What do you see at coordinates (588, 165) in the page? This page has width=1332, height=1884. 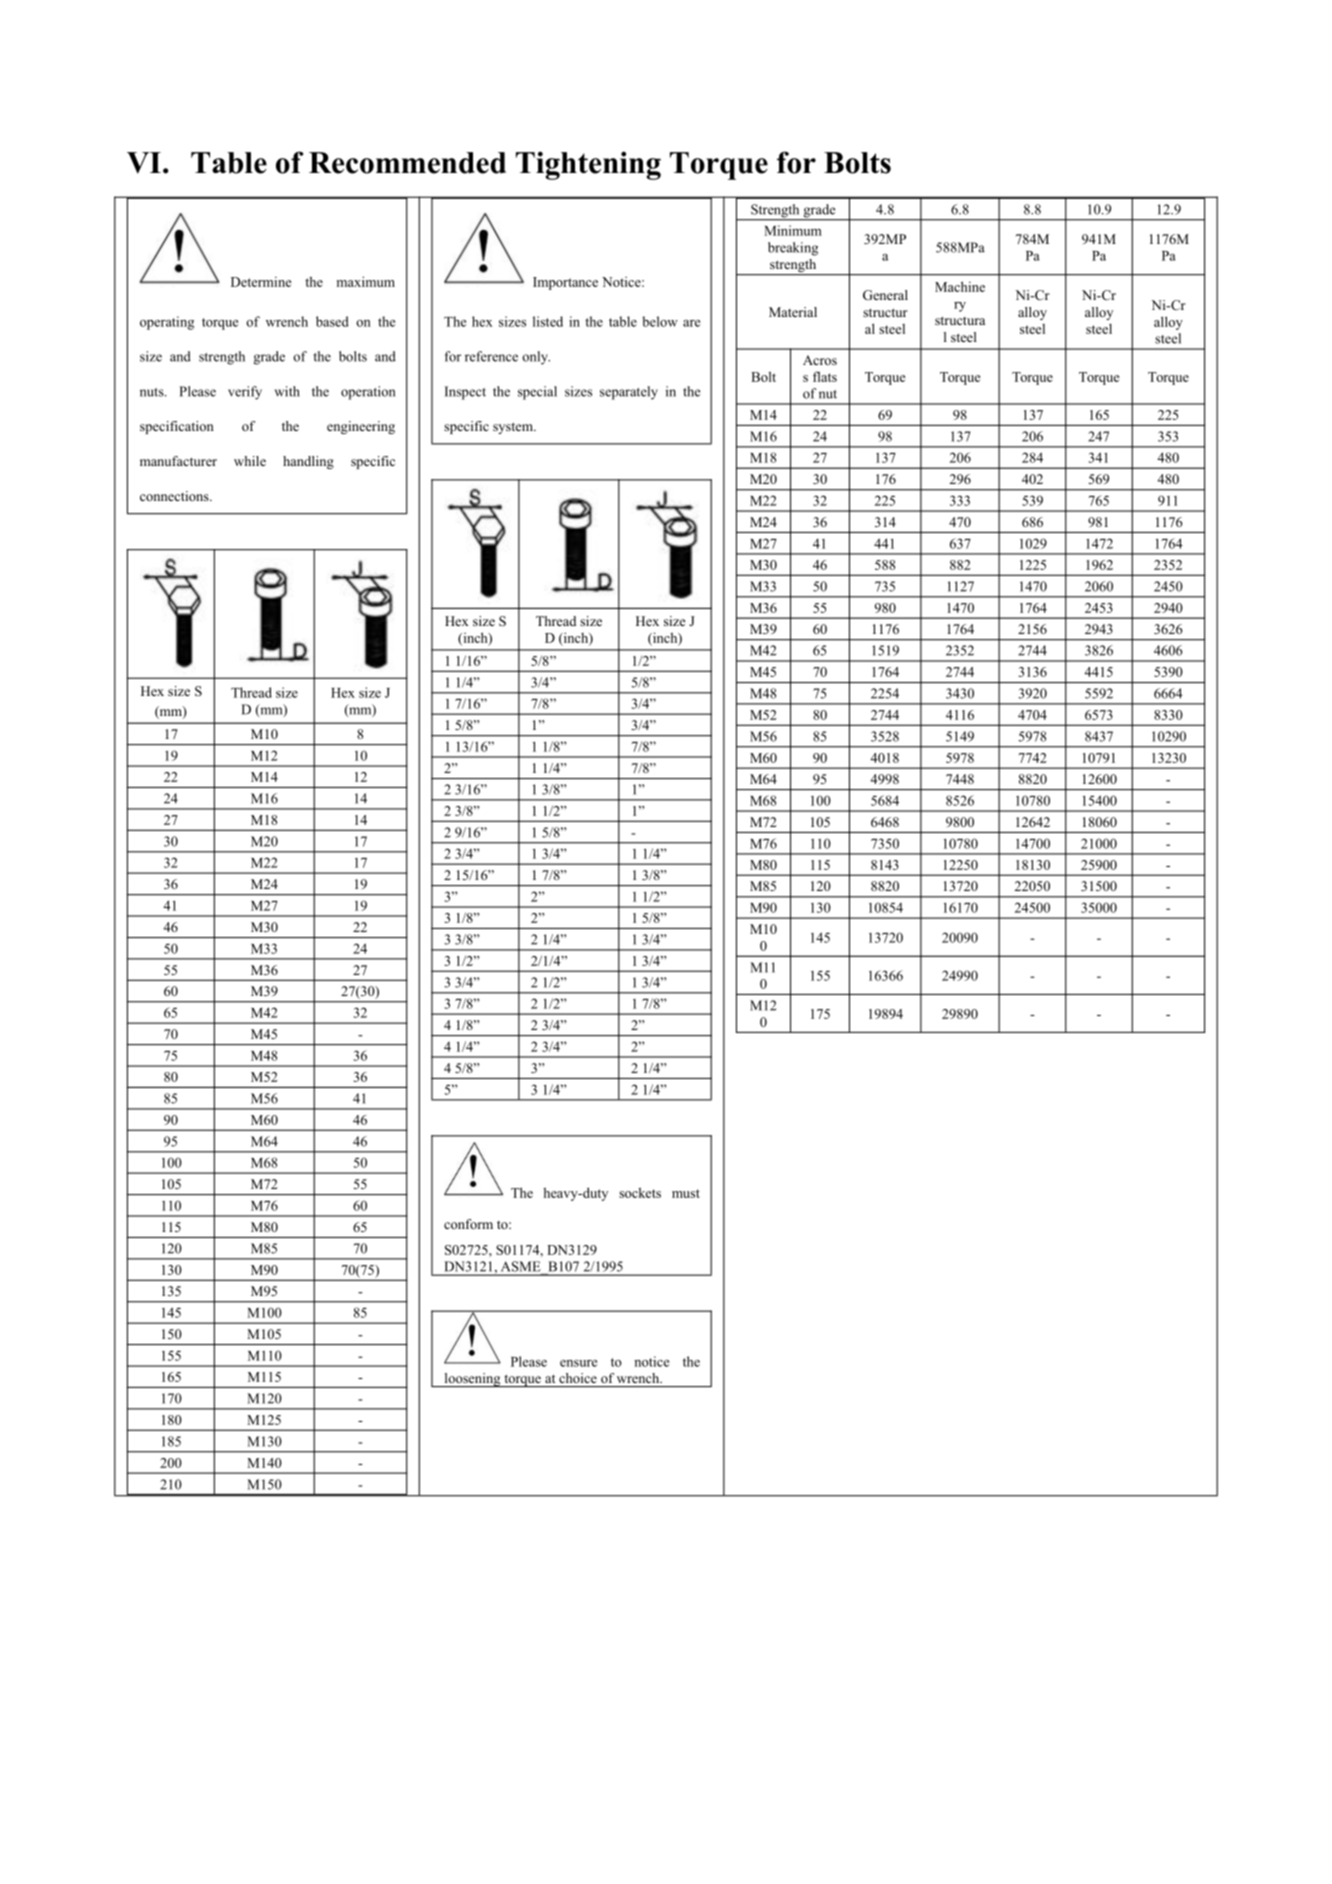 I see `Tightening` at bounding box center [588, 165].
